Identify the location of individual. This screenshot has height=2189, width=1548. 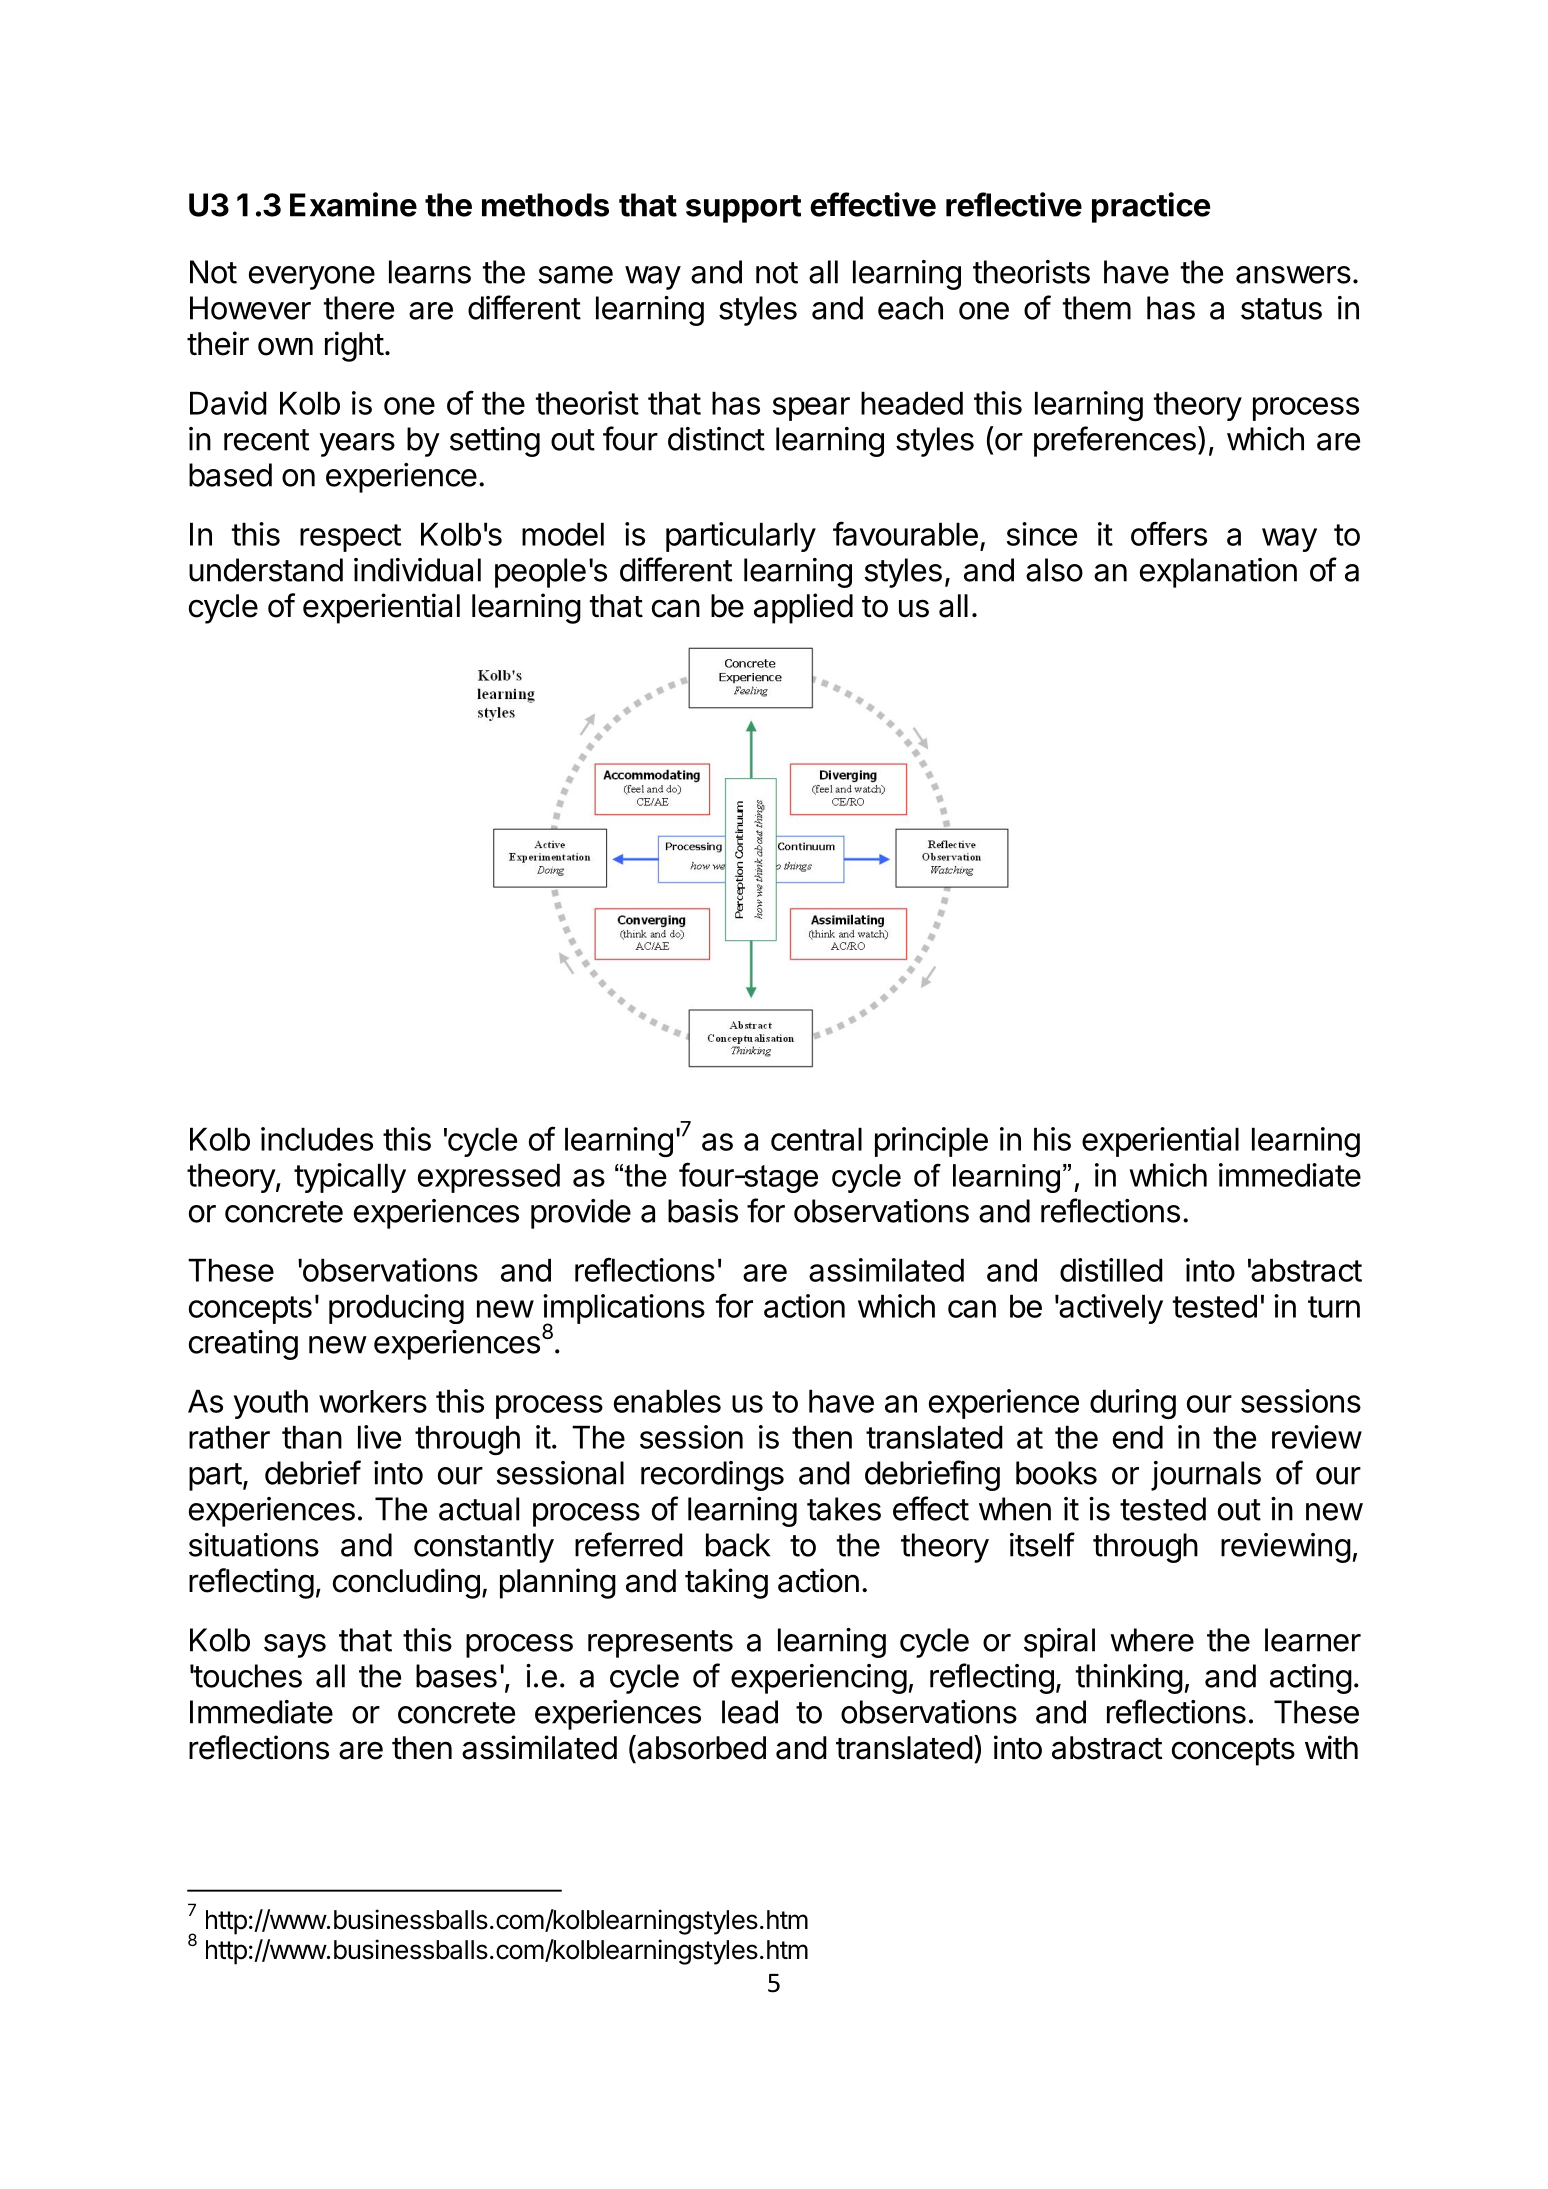
(417, 570).
